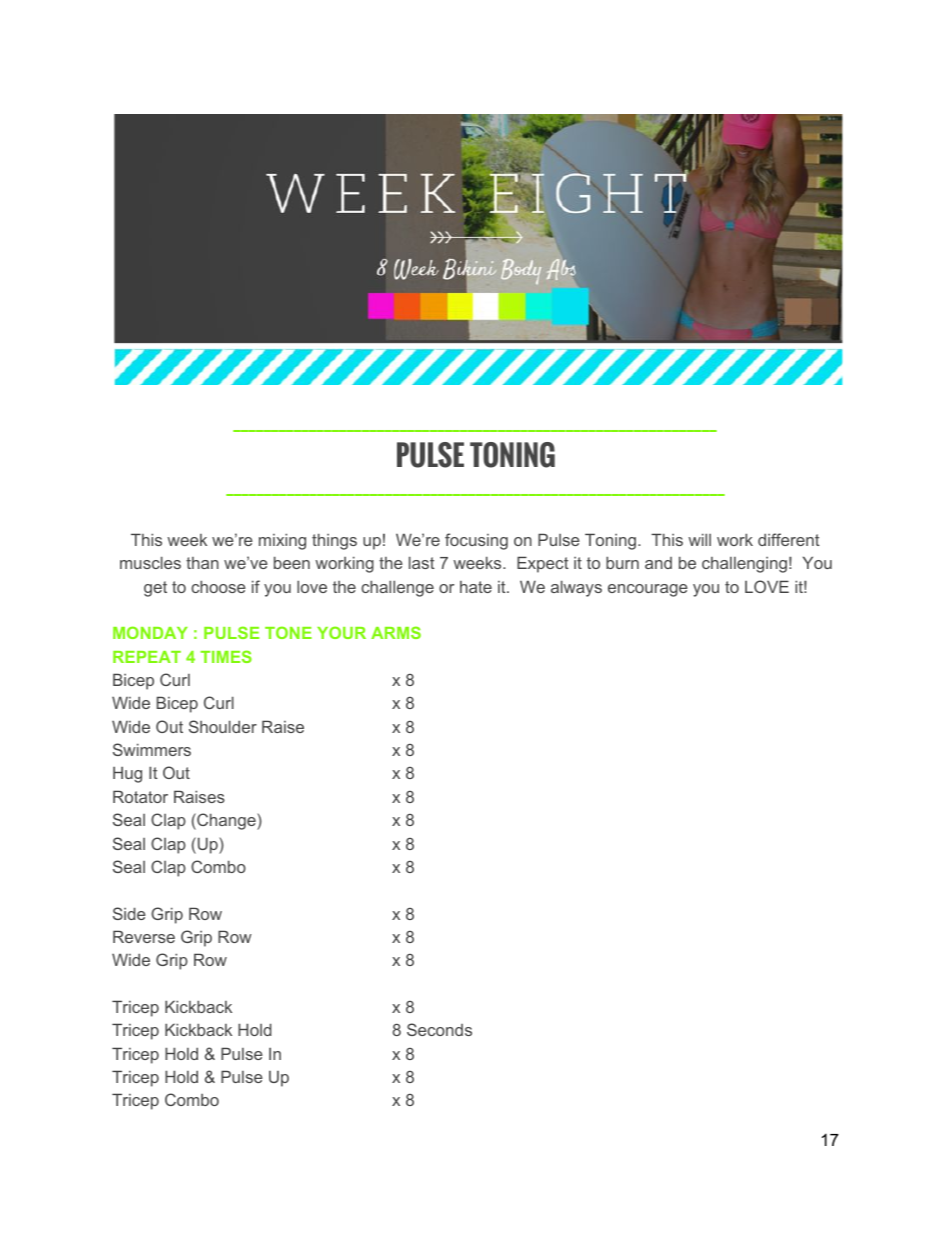 The height and width of the screenshot is (1233, 952). What do you see at coordinates (202, 563) in the screenshot?
I see `than` at bounding box center [202, 563].
